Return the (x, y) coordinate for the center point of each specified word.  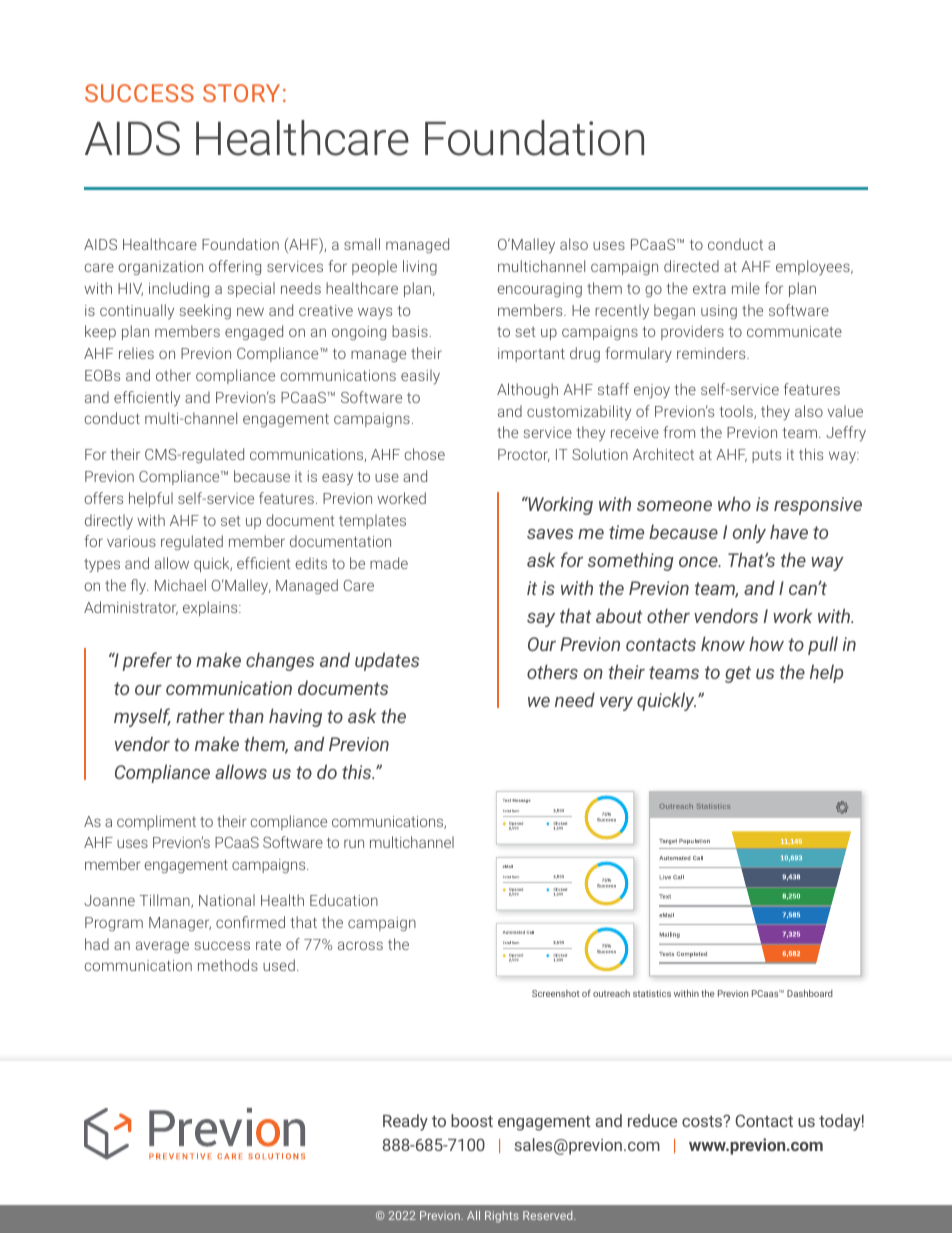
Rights (502, 1217)
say (541, 620)
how (766, 643)
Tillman (166, 901)
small (362, 244)
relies (136, 353)
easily (420, 377)
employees (814, 267)
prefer (147, 661)
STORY (241, 93)
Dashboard (810, 993)
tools (737, 412)
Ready (405, 1122)
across (360, 945)
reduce (652, 1120)
